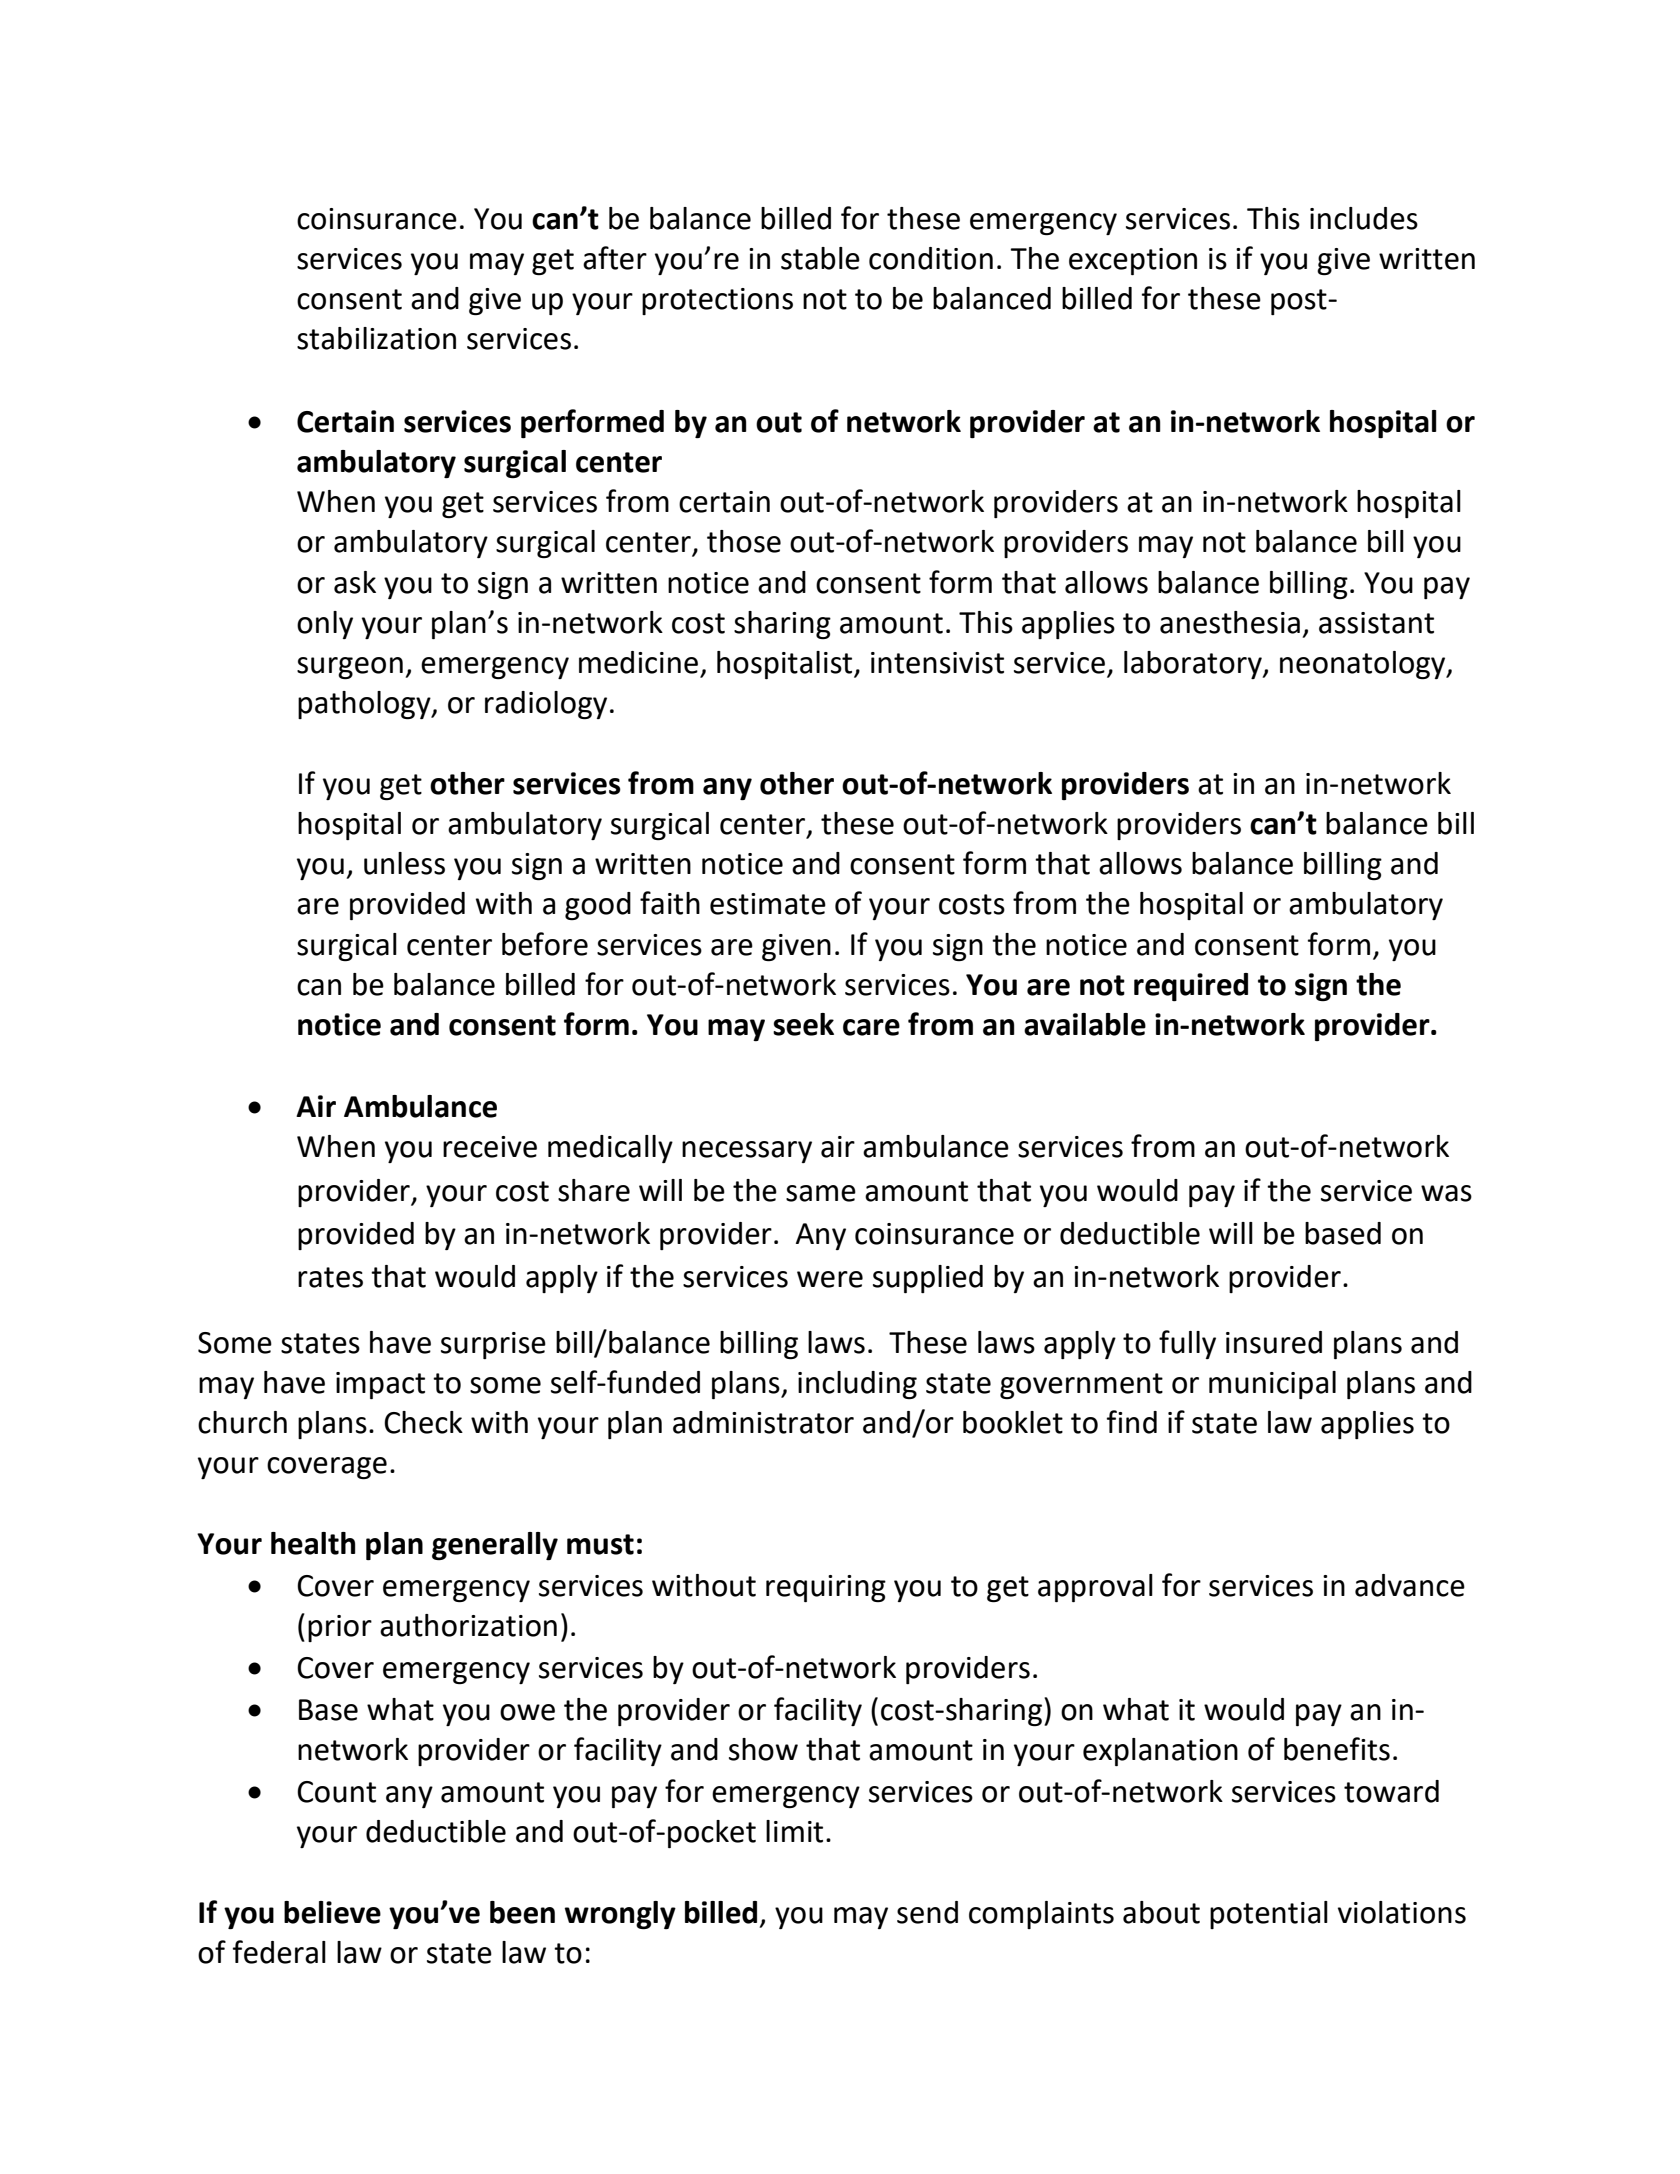  Describe the element at coordinates (820, 258) in the screenshot. I see `stable` at that location.
